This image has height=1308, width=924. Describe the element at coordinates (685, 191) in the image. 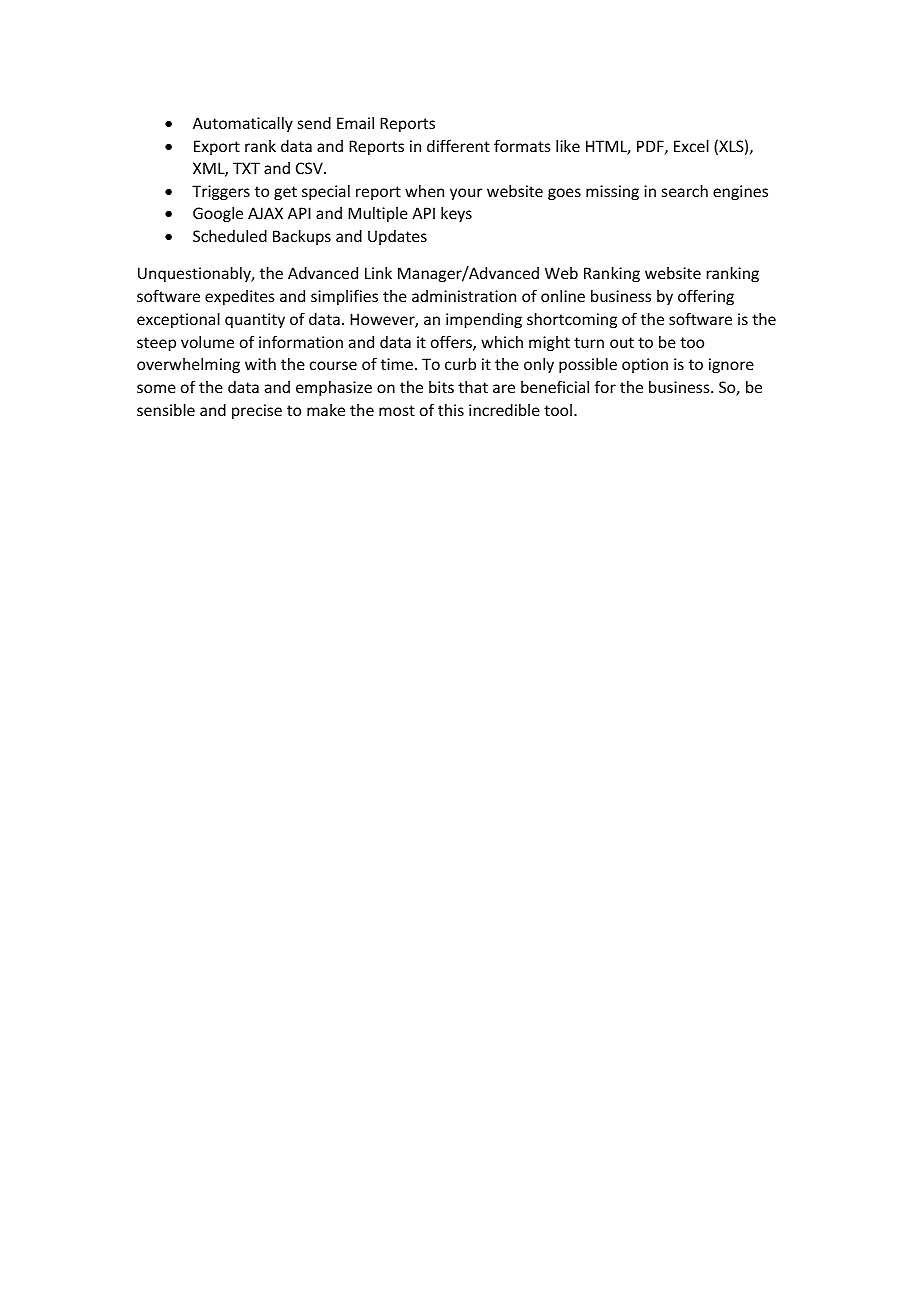

I see `search` at that location.
